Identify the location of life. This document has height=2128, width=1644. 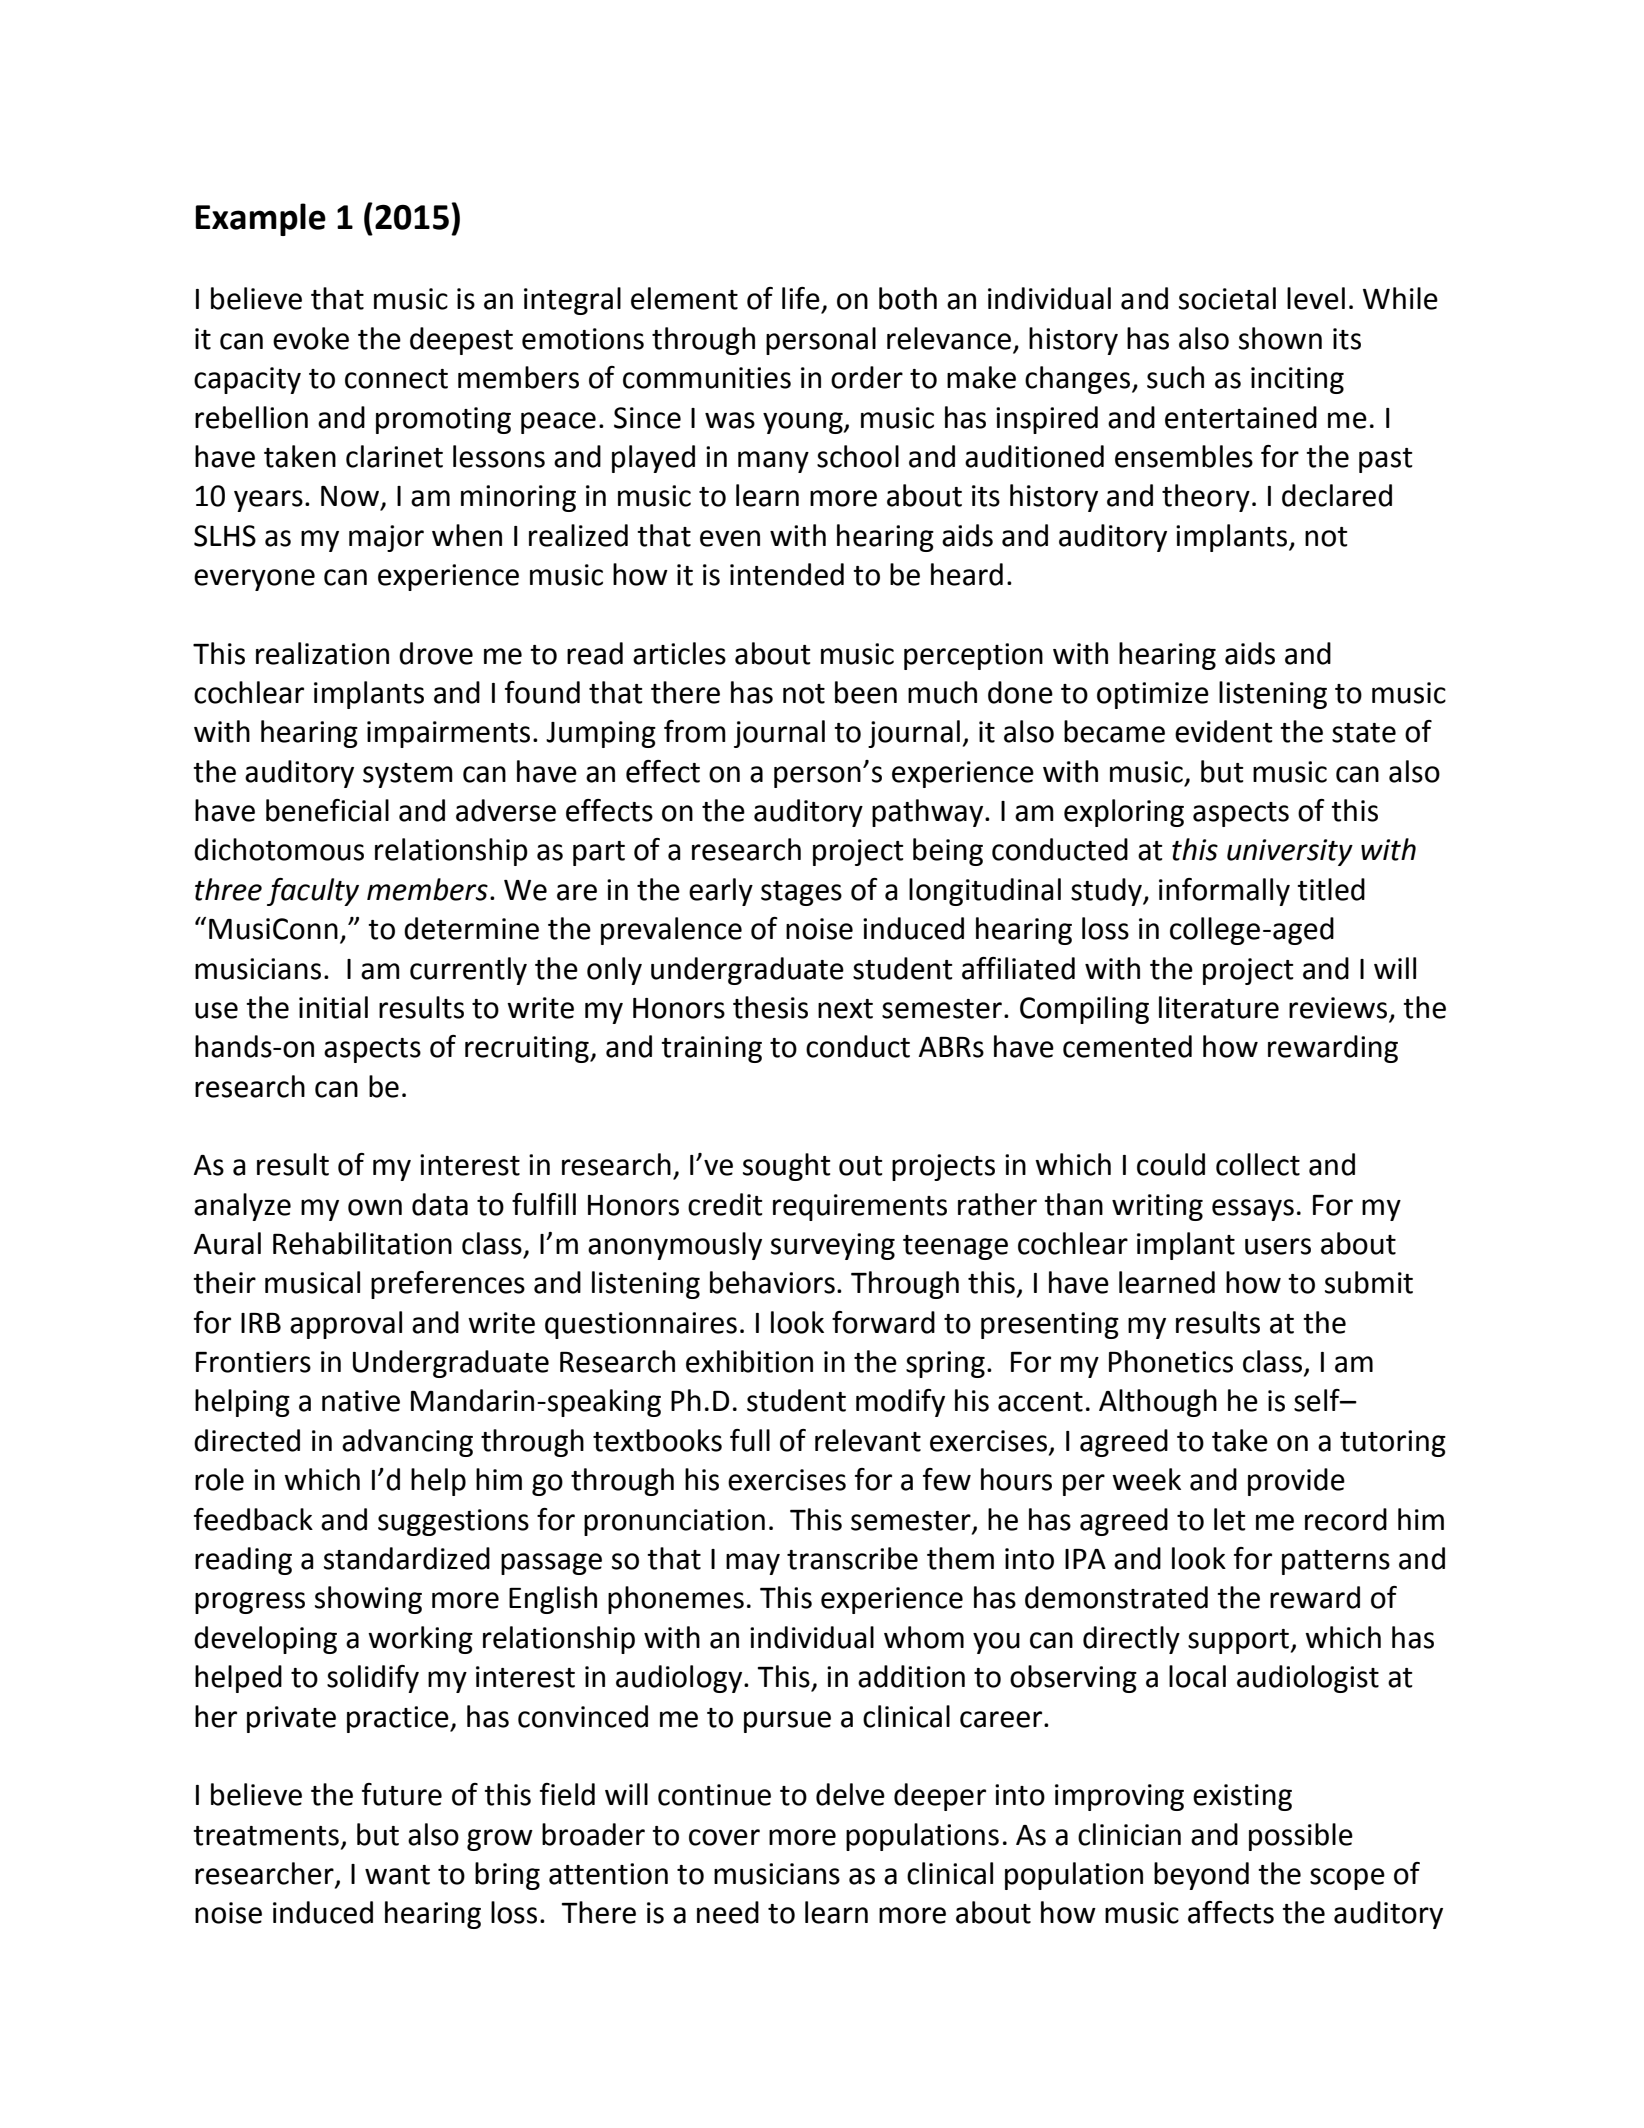
(801, 298).
